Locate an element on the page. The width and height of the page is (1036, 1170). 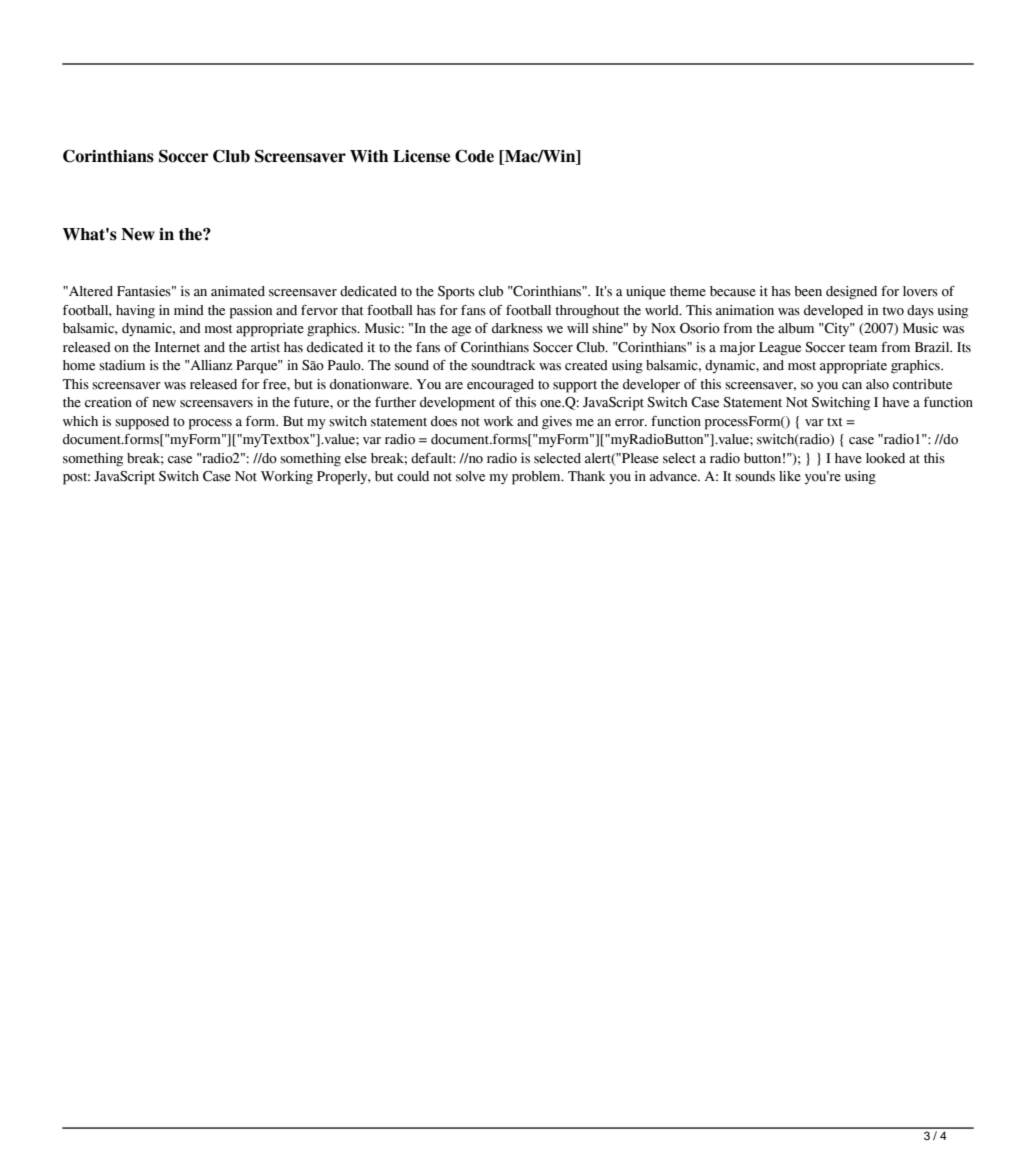
mind is located at coordinates (189, 310).
